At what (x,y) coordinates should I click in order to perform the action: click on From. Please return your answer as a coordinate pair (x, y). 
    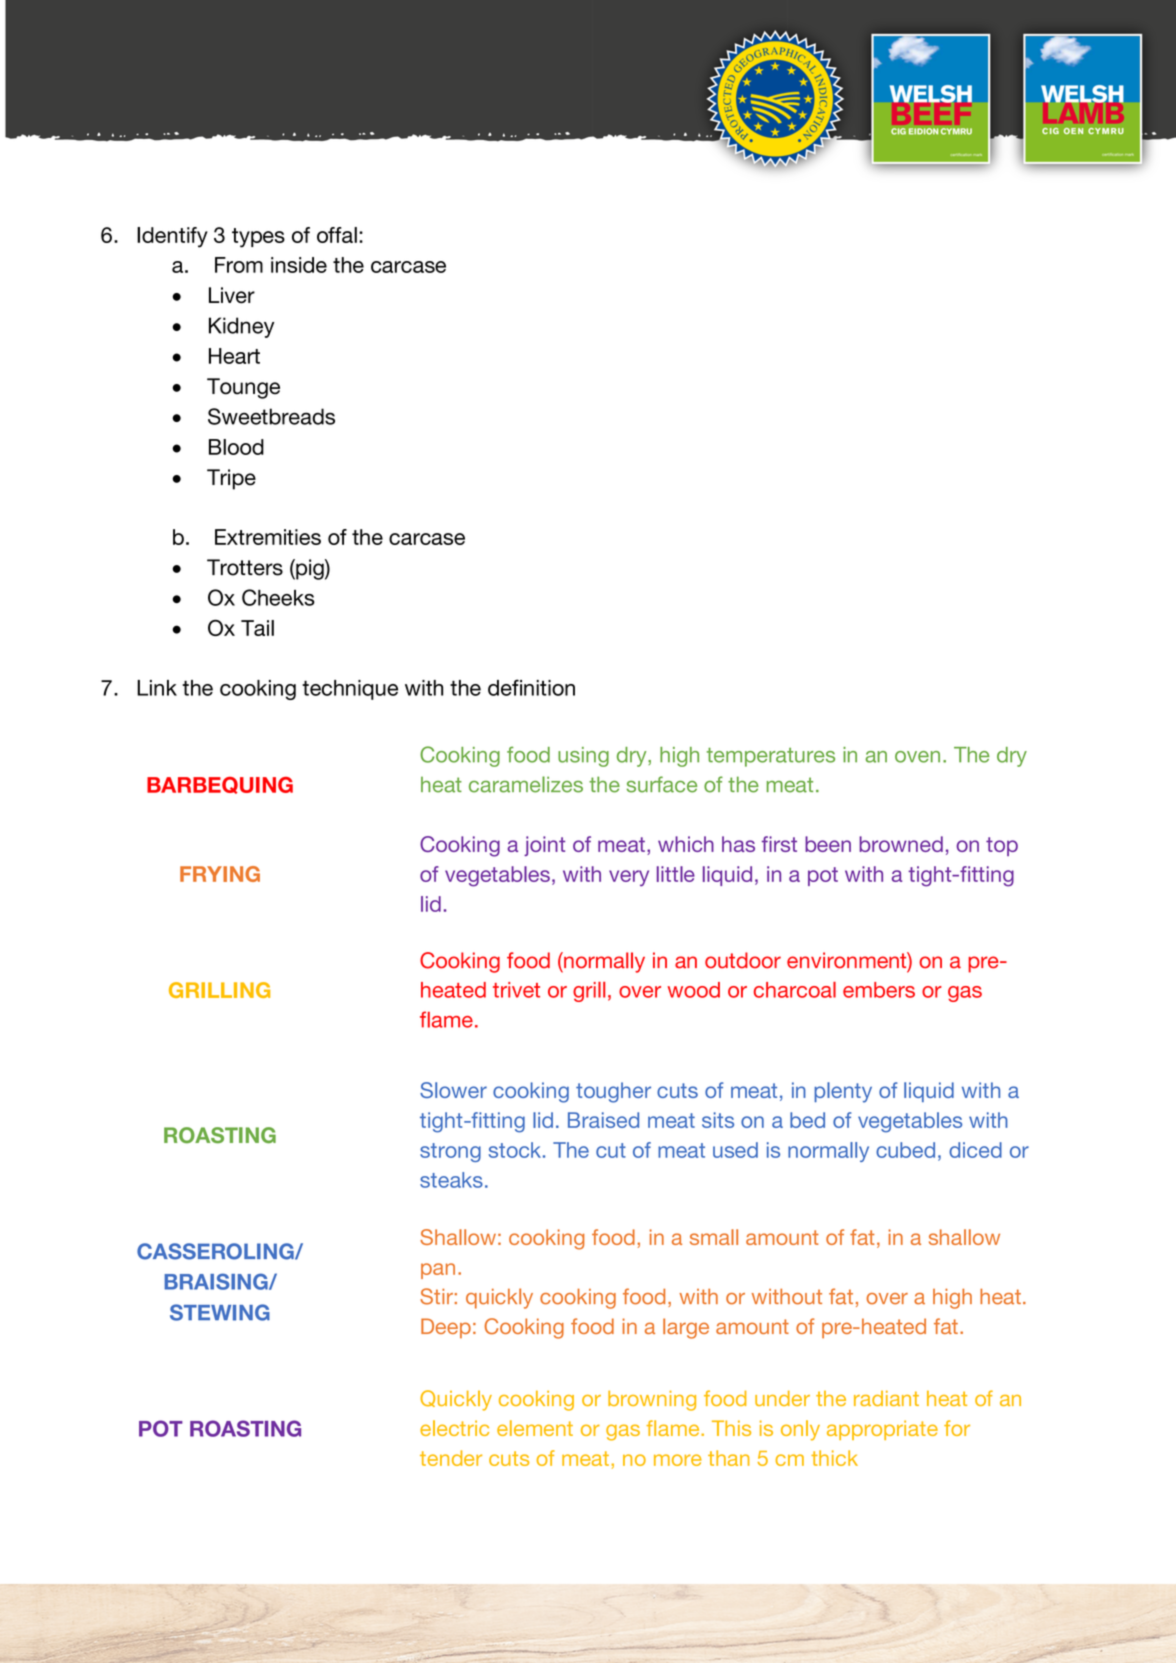
    Looking at the image, I should click on (239, 265).
